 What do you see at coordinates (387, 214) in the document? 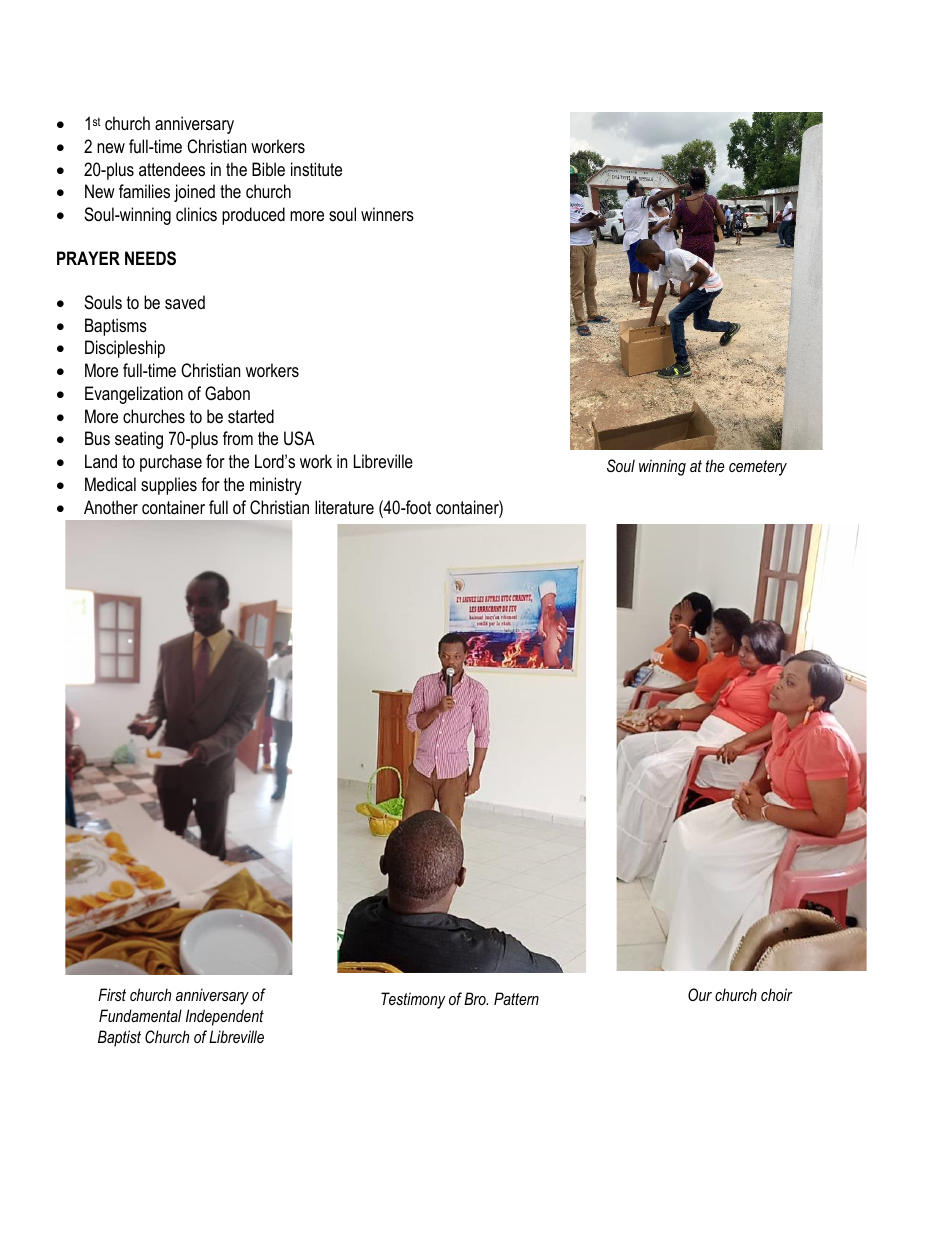
I see `winners` at bounding box center [387, 214].
